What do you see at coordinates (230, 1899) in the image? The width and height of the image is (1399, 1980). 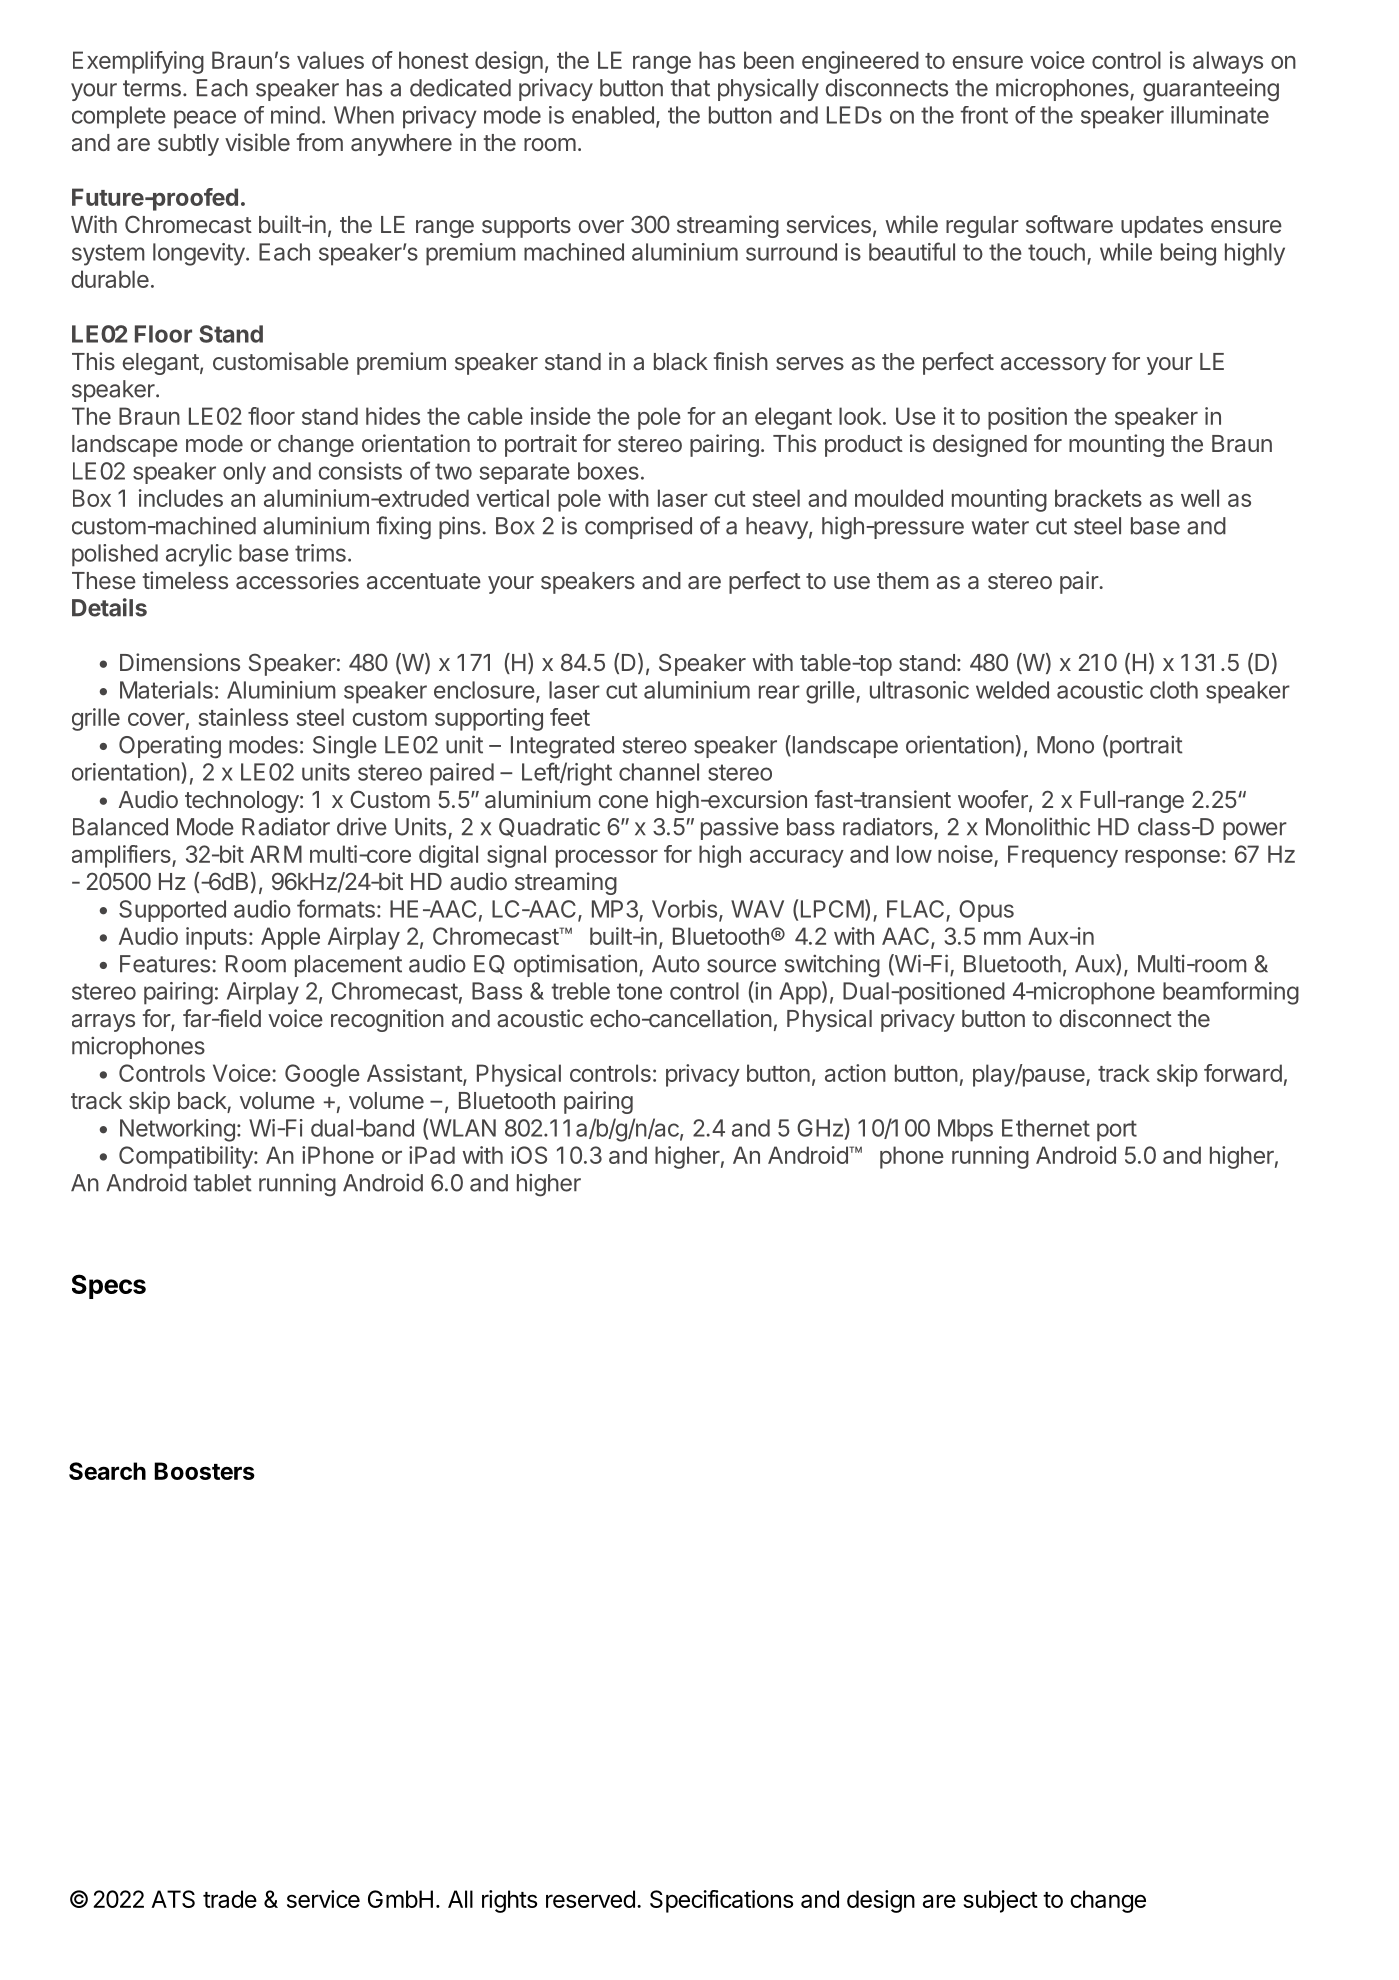 I see `trade` at bounding box center [230, 1899].
